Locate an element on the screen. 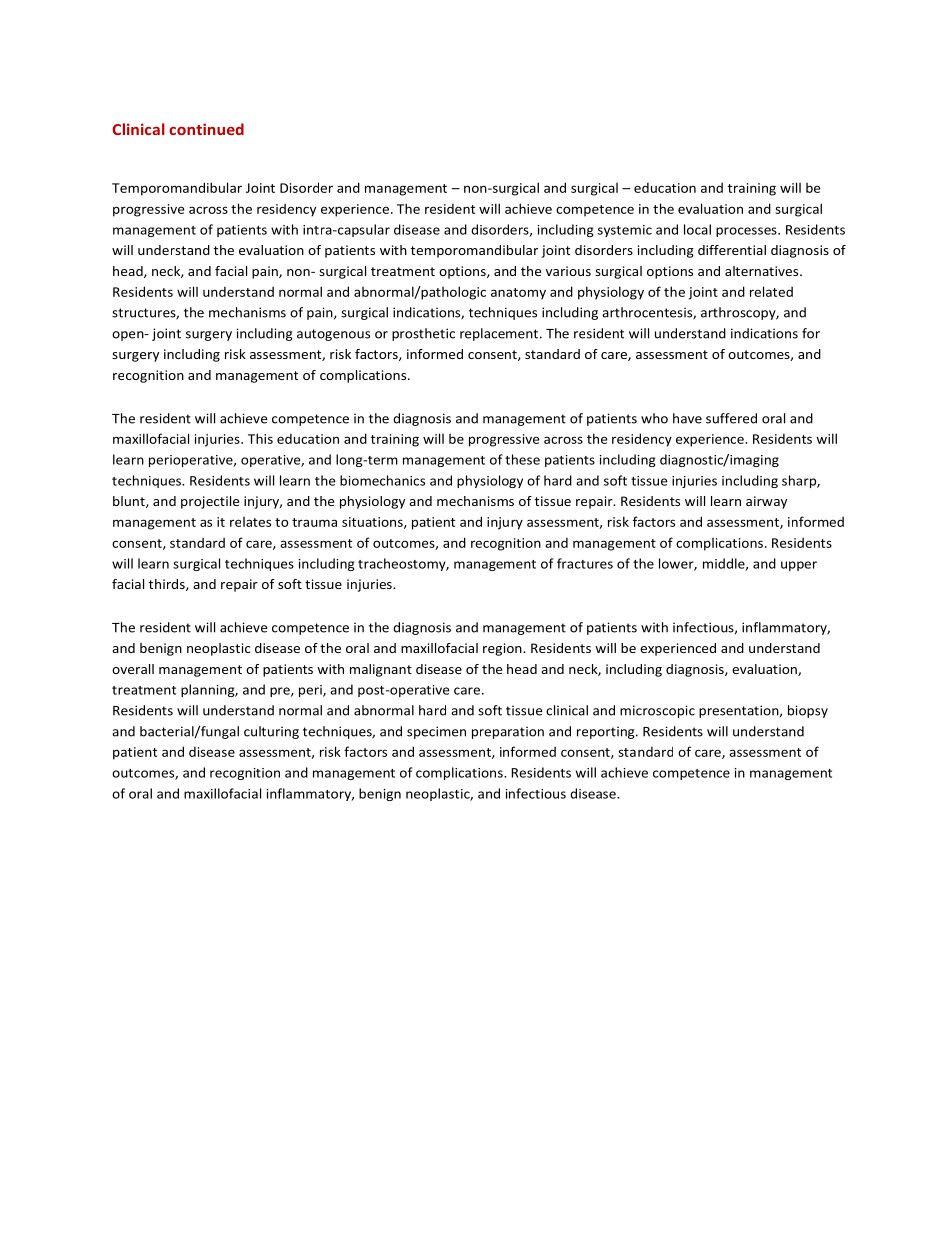  relates is located at coordinates (250, 522).
